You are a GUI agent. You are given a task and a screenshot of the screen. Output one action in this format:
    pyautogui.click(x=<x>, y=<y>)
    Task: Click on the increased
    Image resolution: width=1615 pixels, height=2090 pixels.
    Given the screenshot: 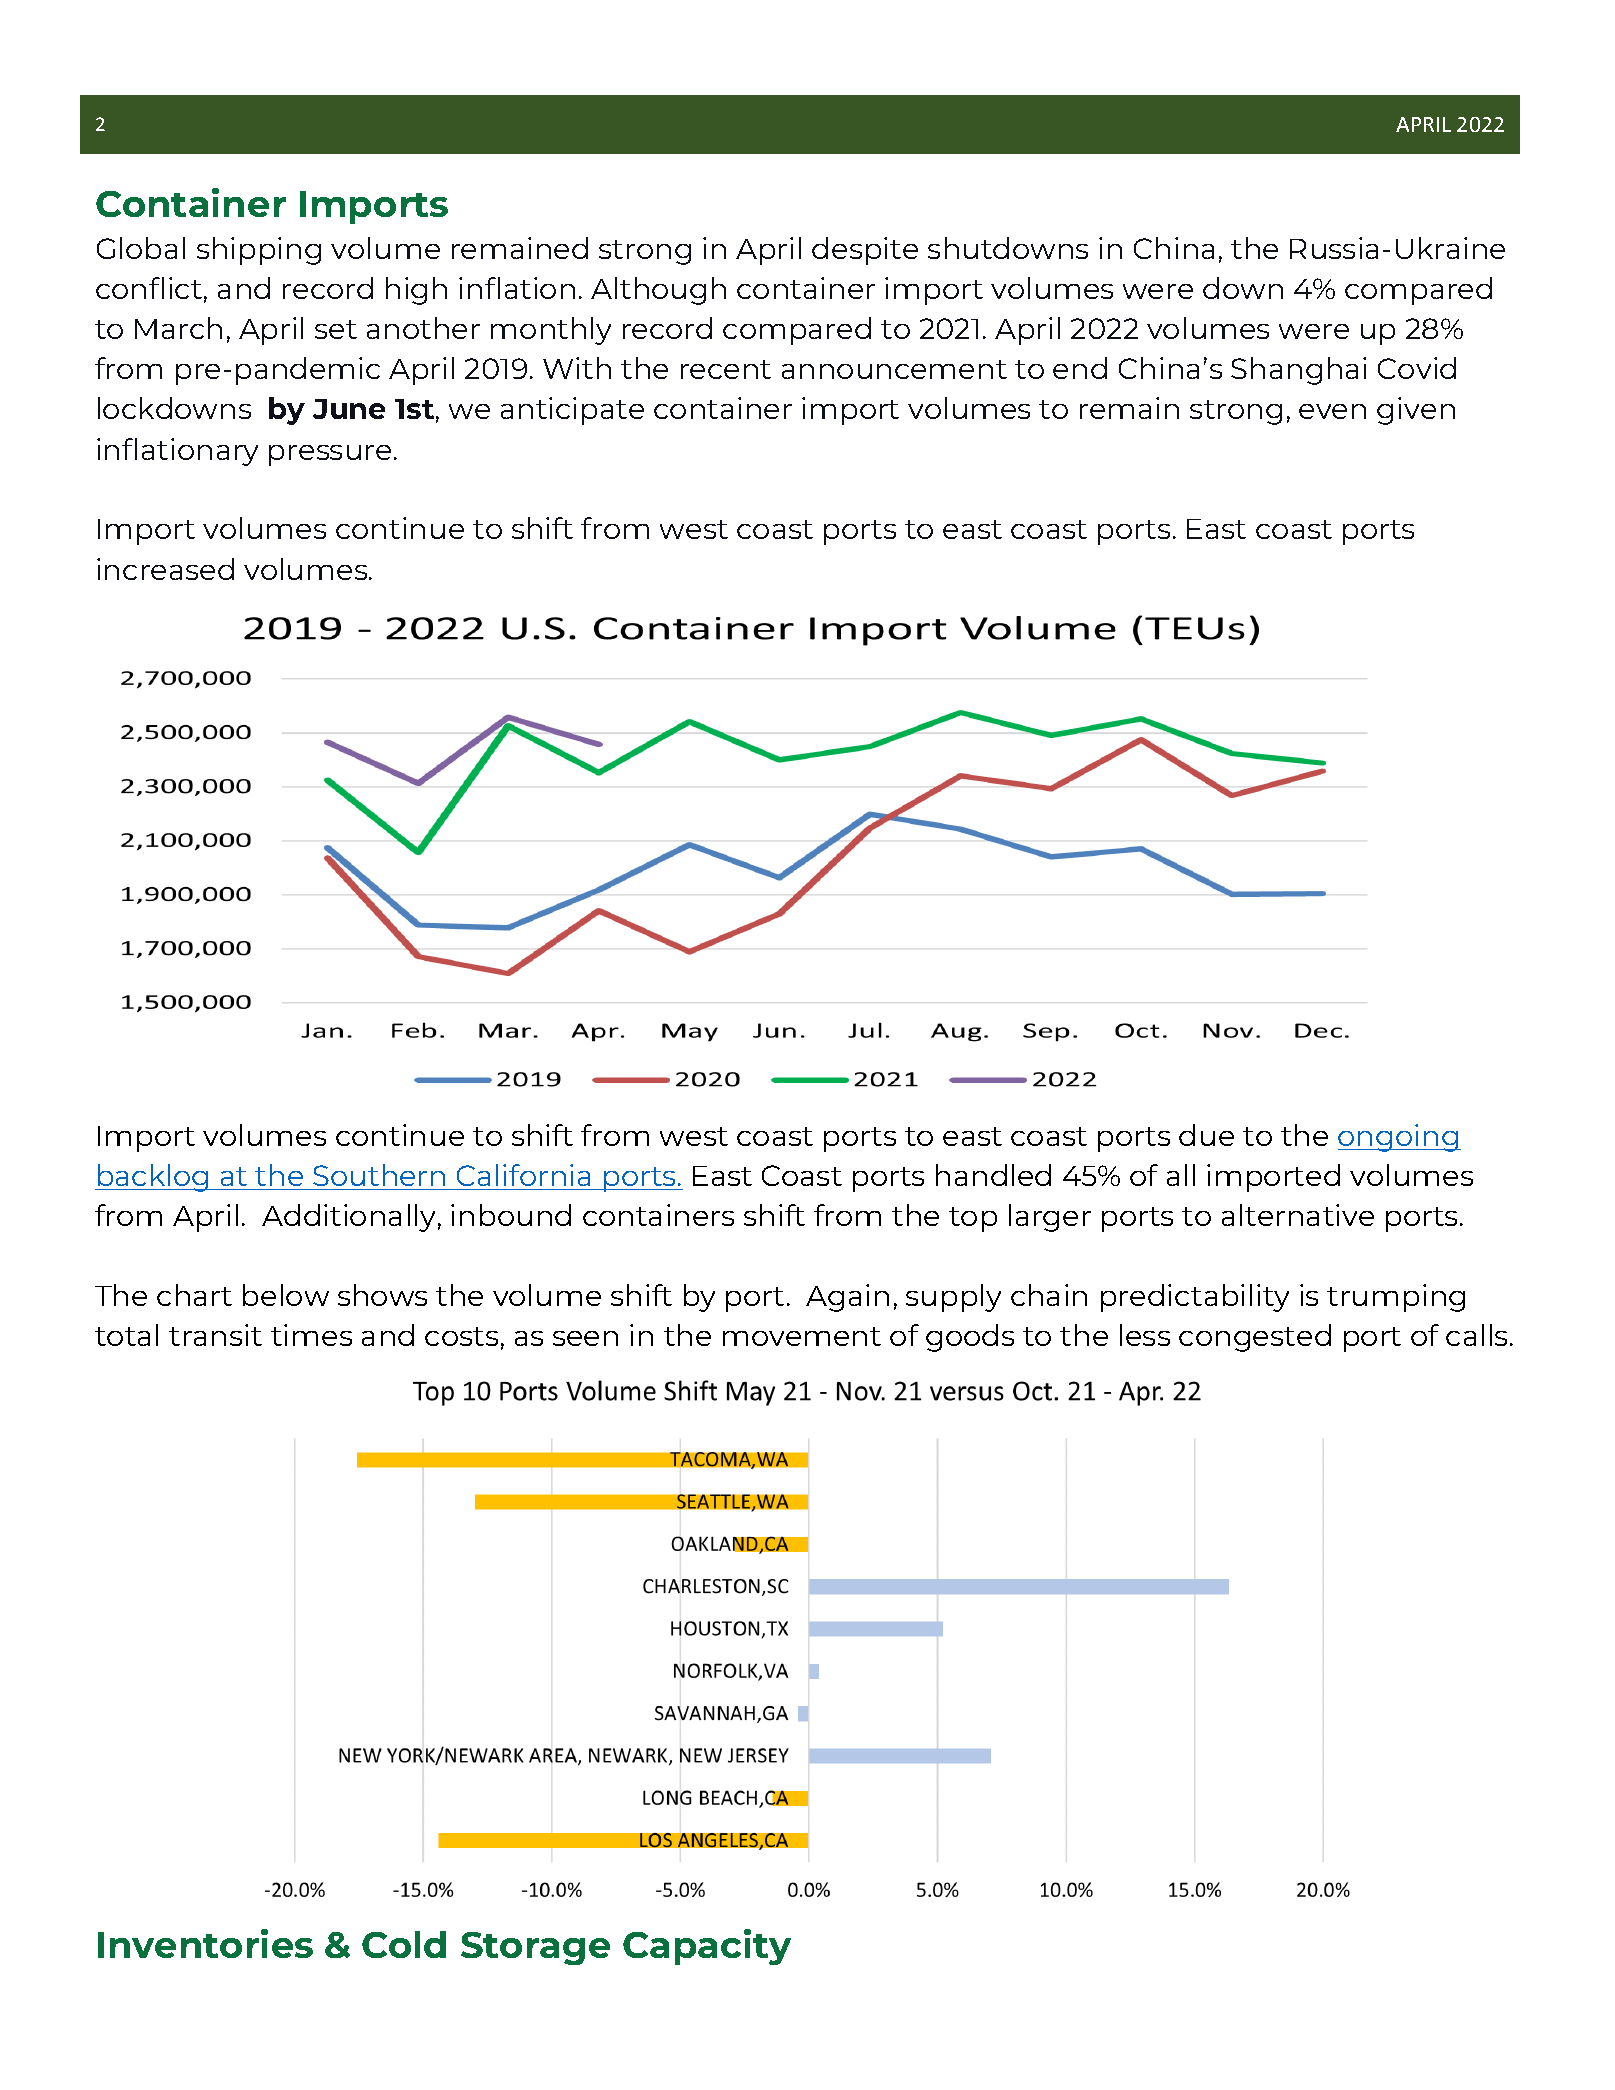 What is the action you would take?
    pyautogui.click(x=165, y=569)
